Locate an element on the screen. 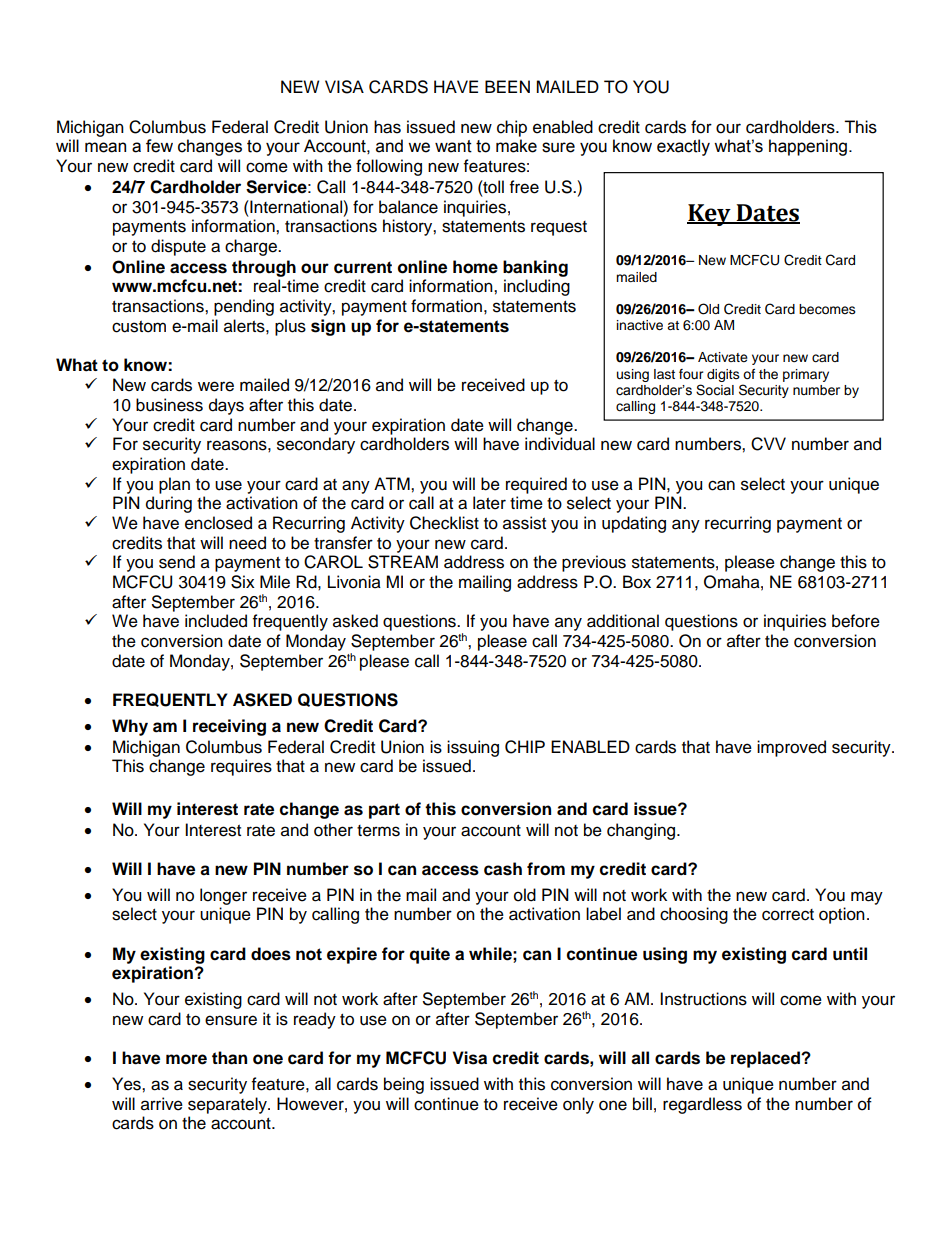 The width and height of the screenshot is (952, 1233). few is located at coordinates (159, 146).
